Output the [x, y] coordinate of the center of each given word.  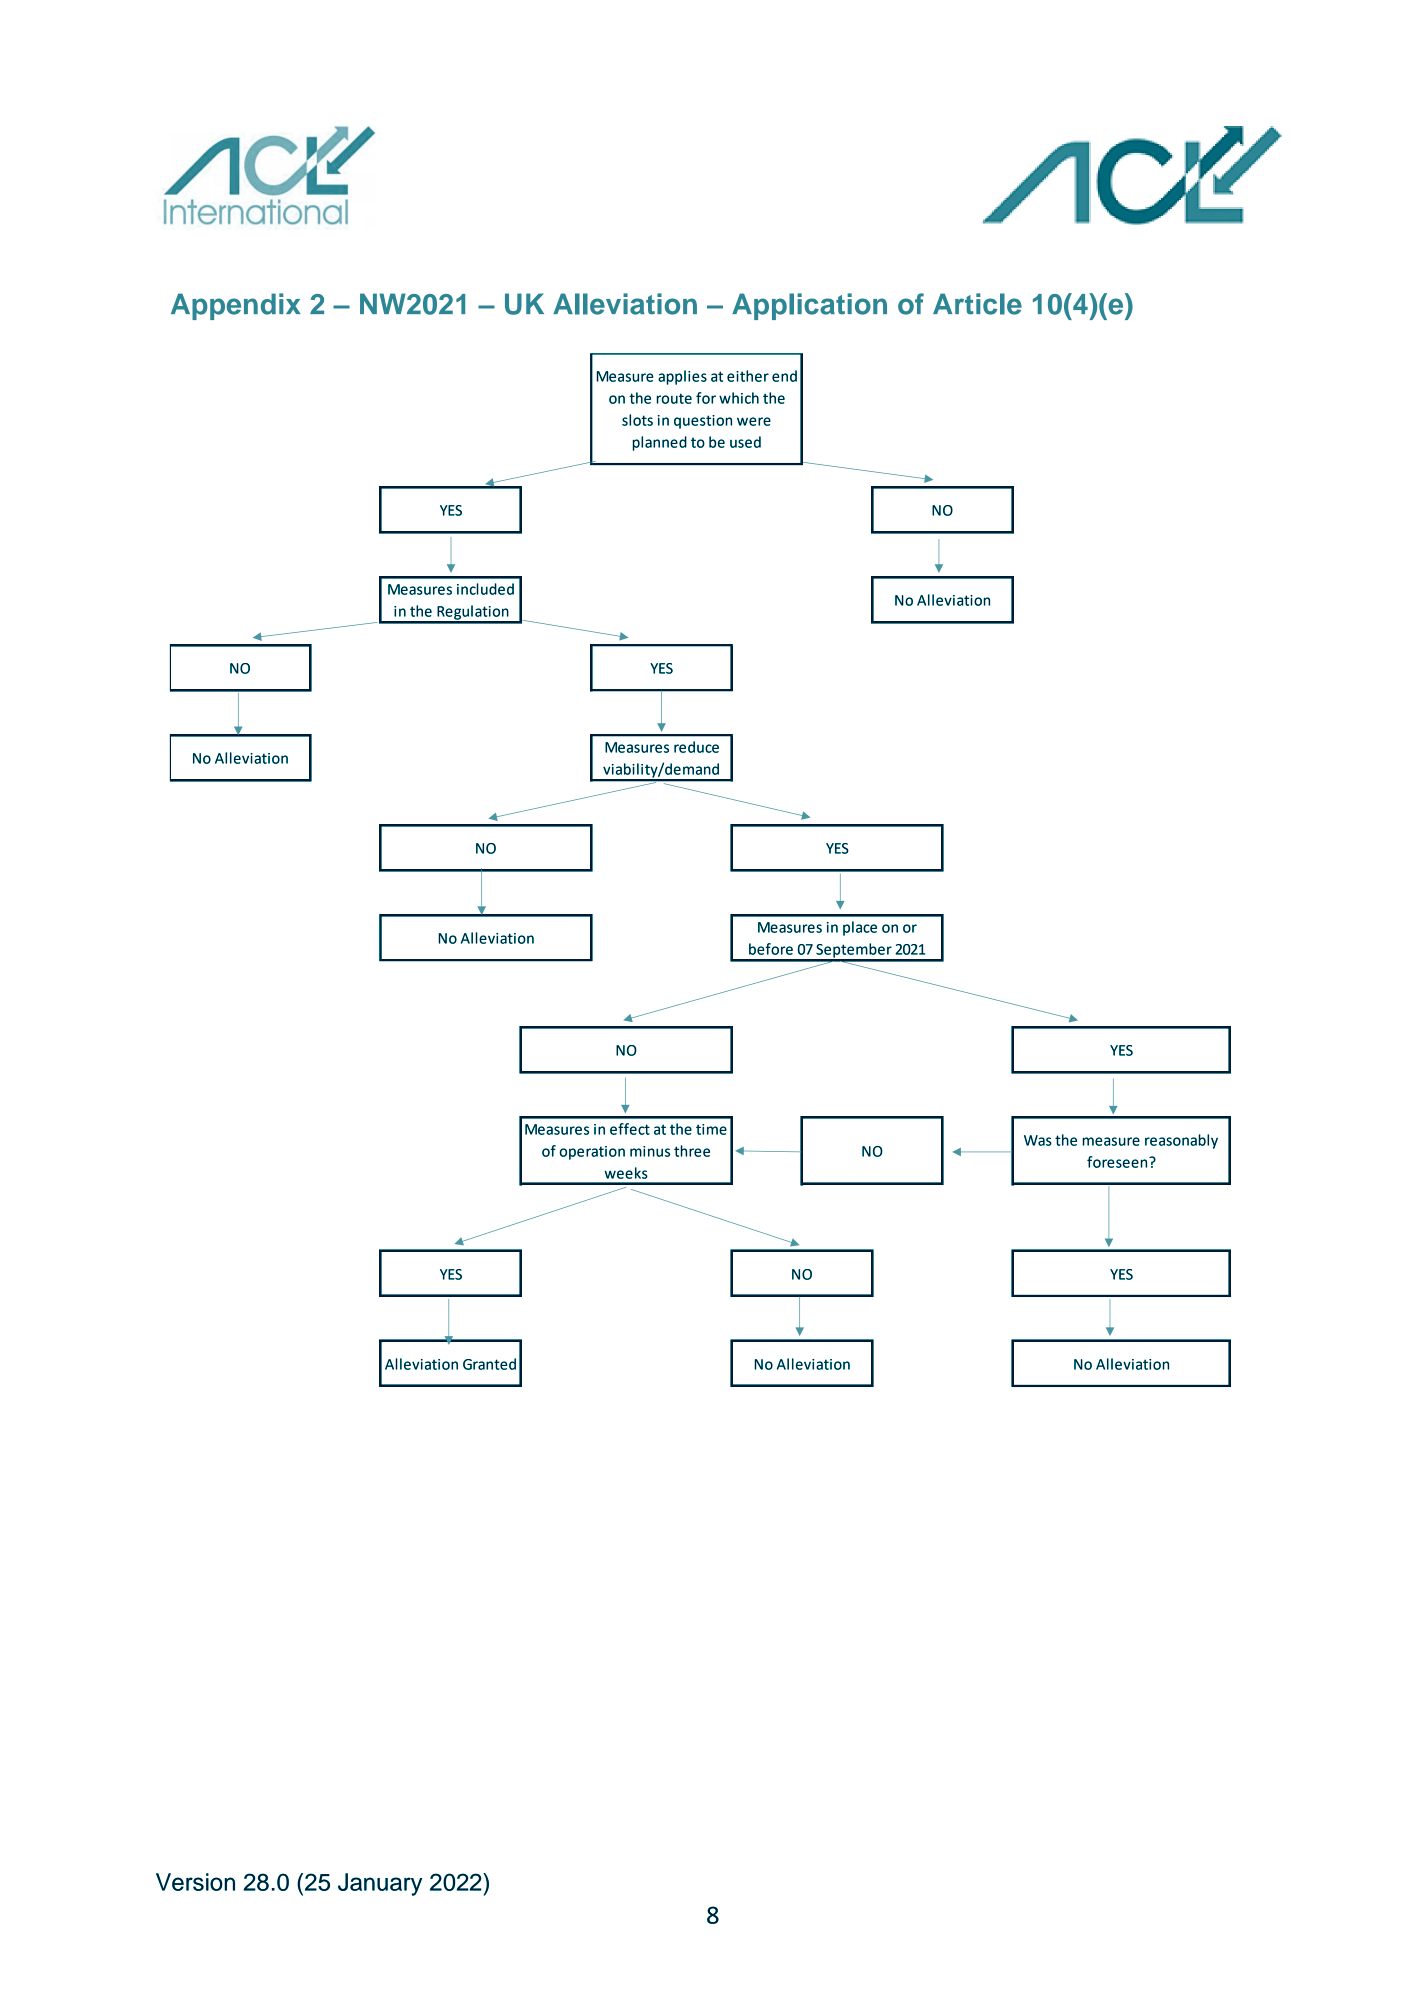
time [711, 1129]
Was [1038, 1140]
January [380, 1884]
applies [682, 377]
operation [592, 1153]
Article [977, 304]
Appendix [236, 306]
